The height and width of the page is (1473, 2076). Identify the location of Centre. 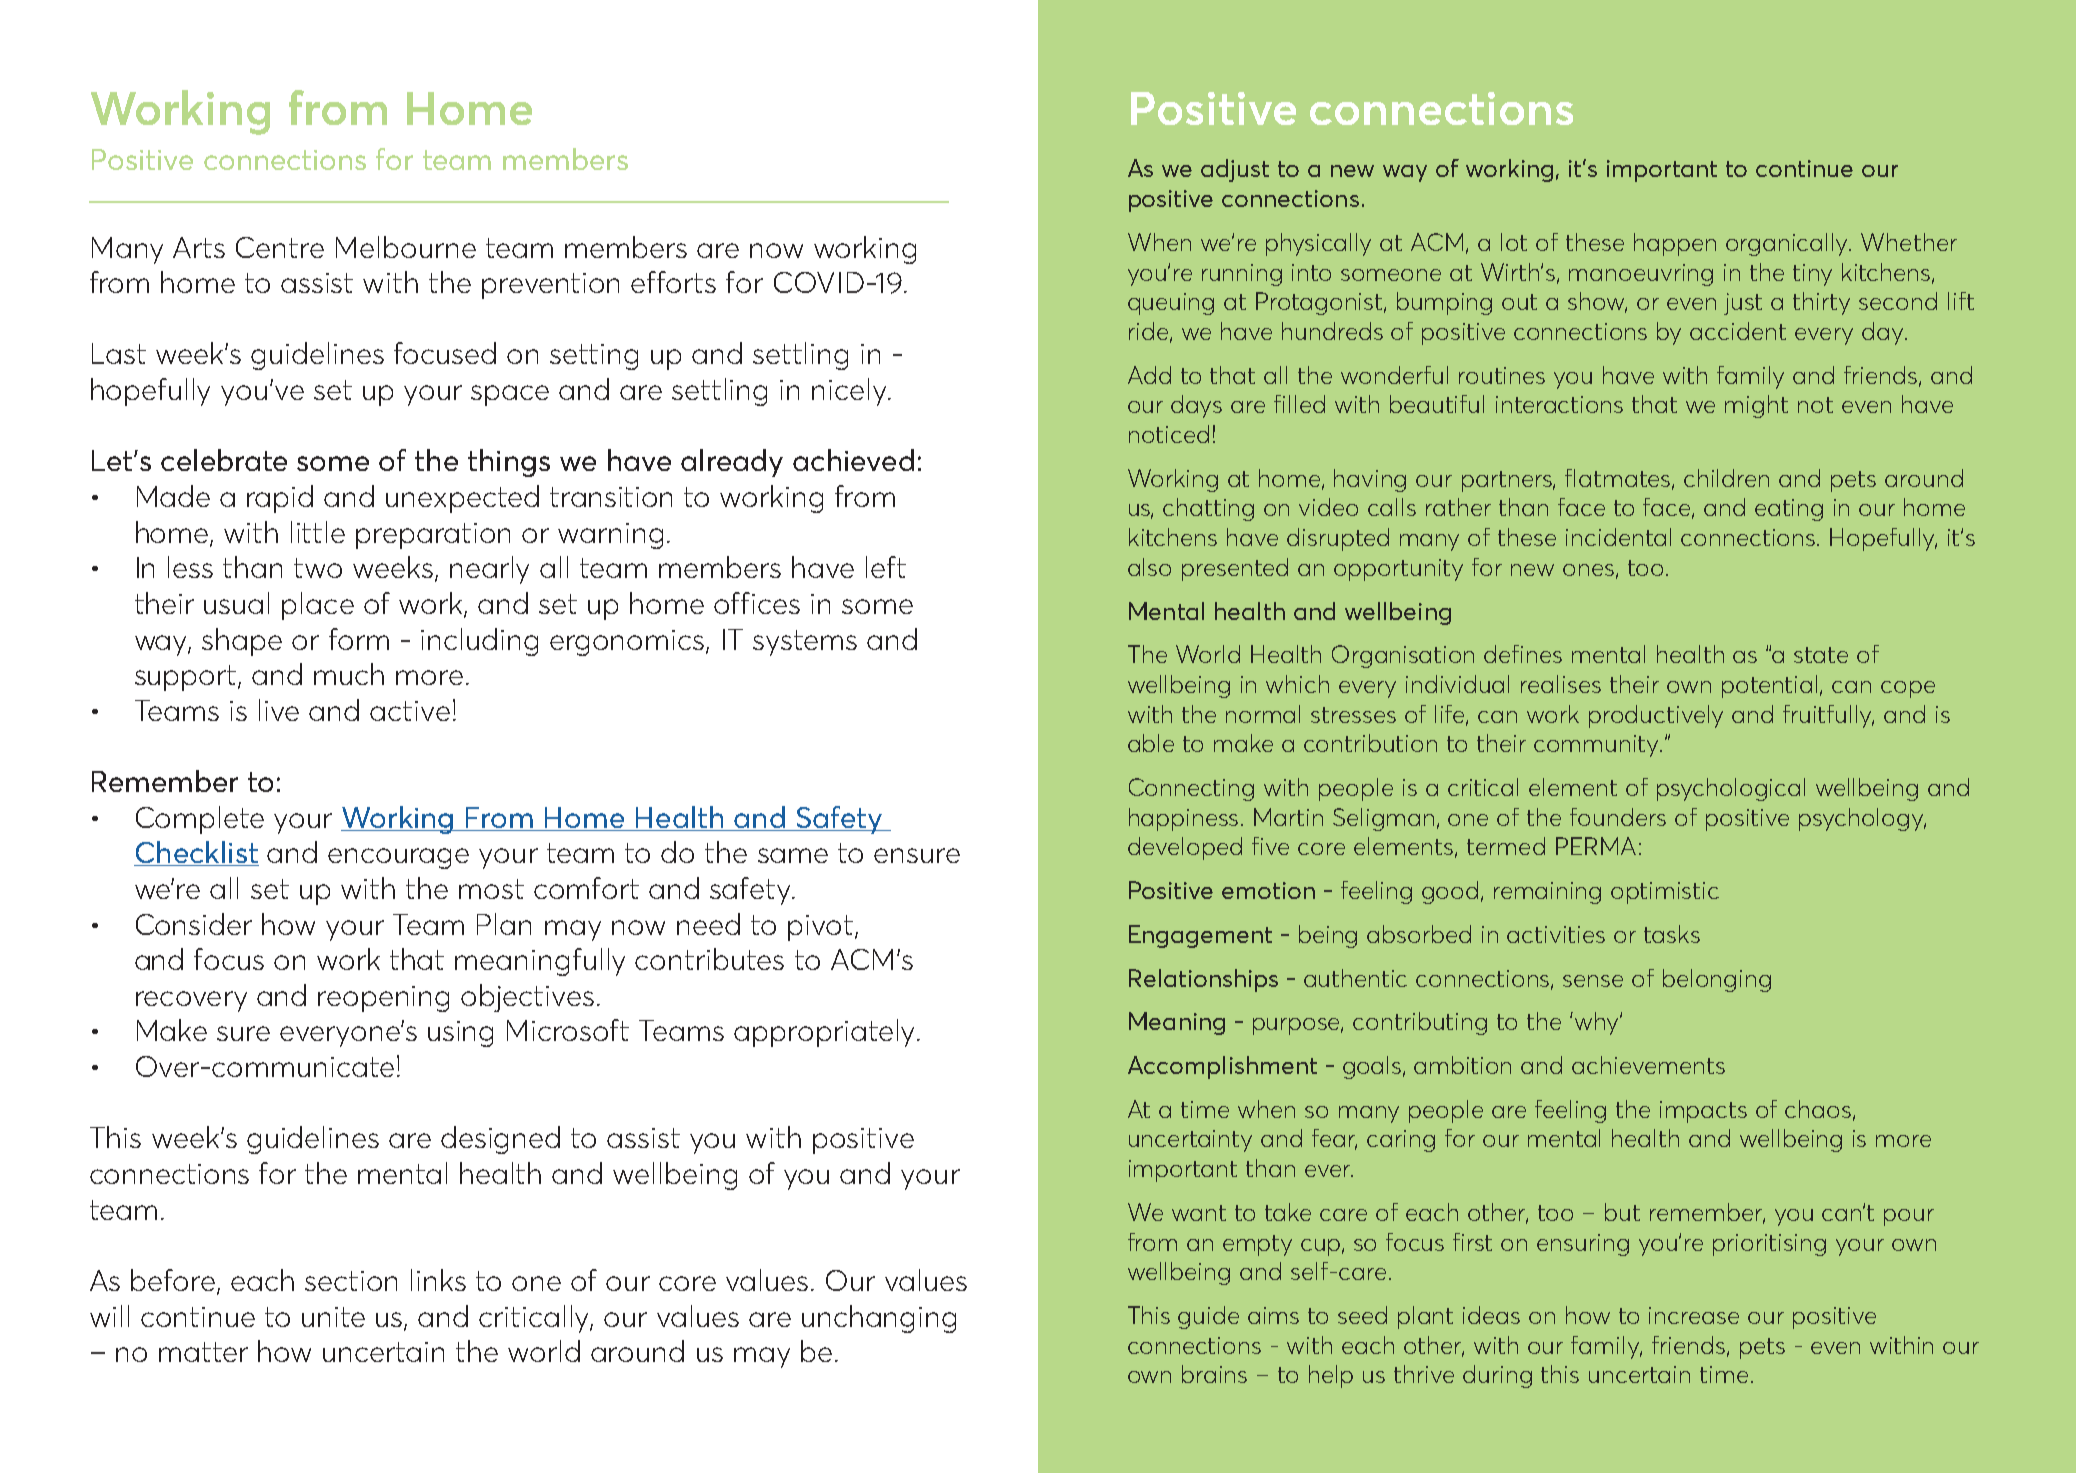
(280, 247).
